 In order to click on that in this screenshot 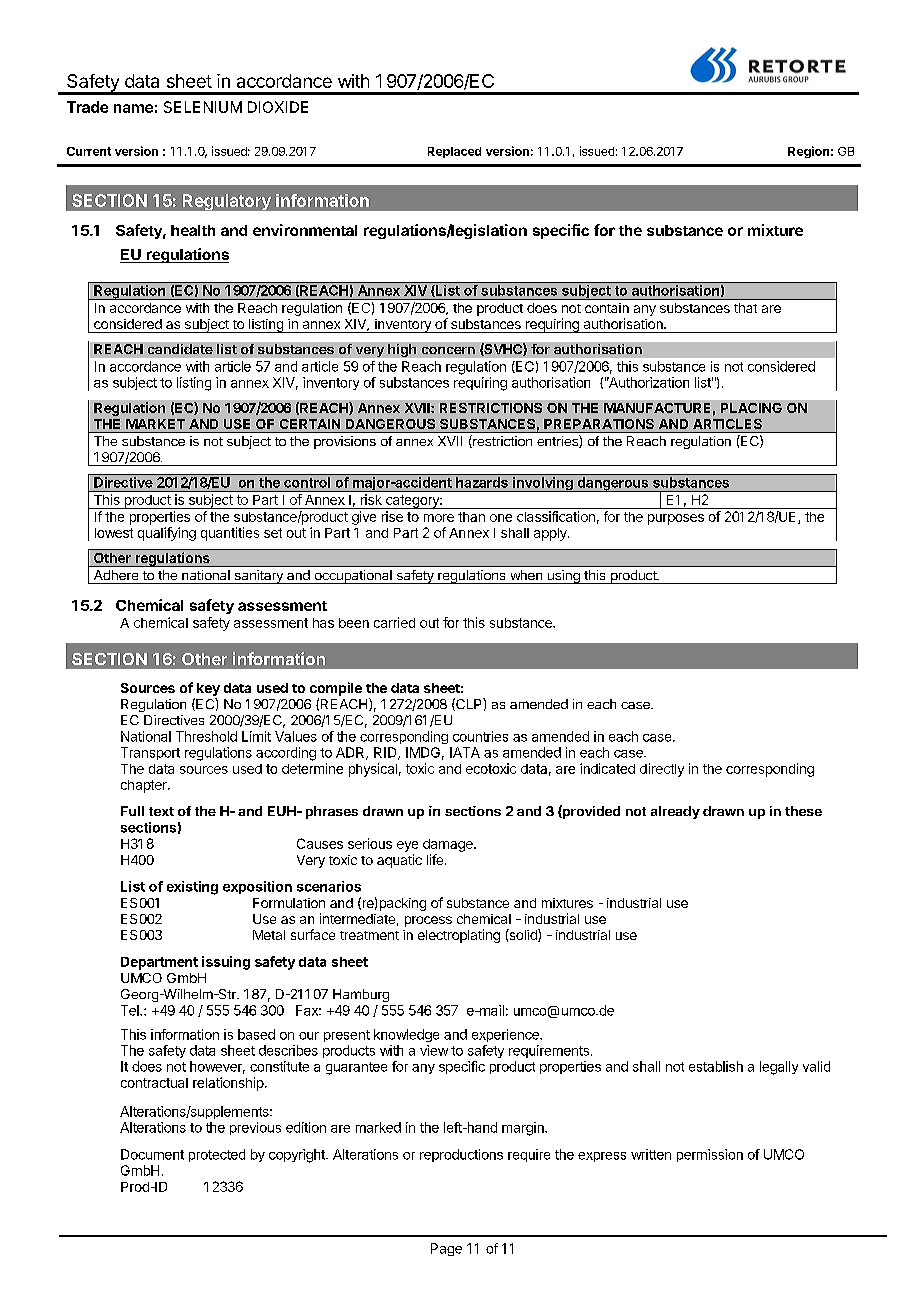, I will do `click(745, 308)`.
